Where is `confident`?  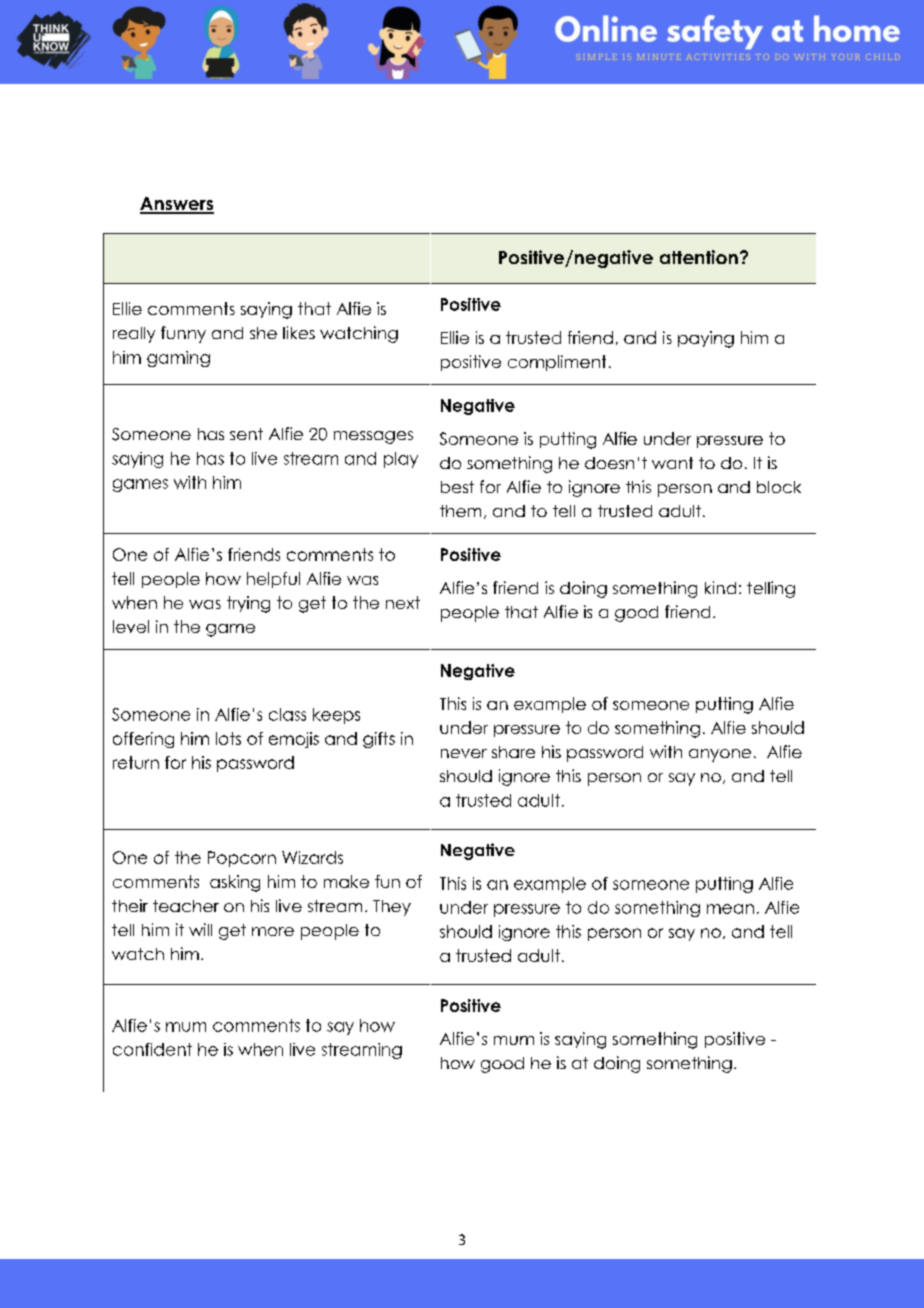 confident is located at coordinates (152, 1049).
